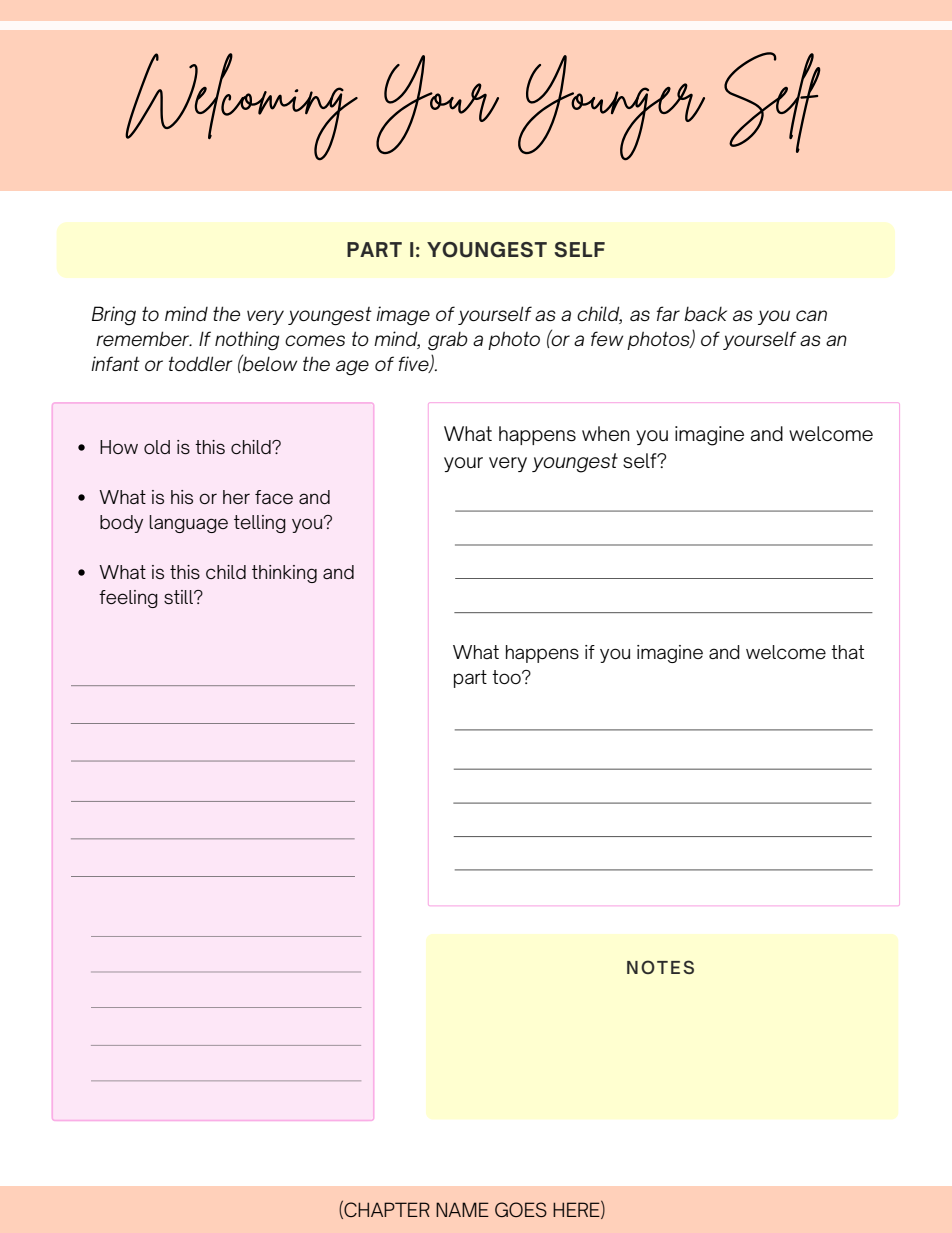  Describe the element at coordinates (611, 108) in the screenshot. I see `Younger` at that location.
